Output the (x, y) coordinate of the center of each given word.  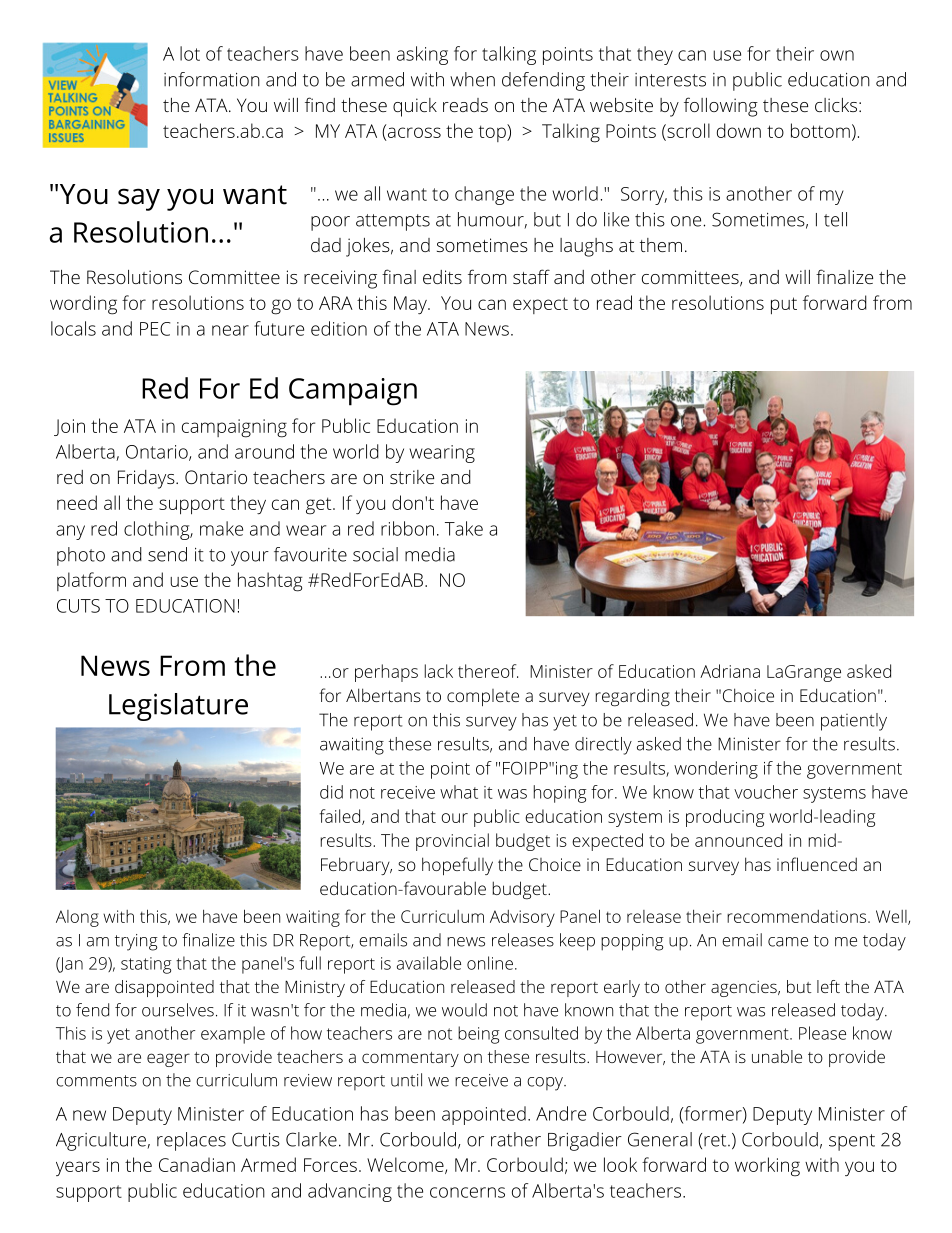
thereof (488, 671)
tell (835, 219)
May (411, 305)
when (472, 79)
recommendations (798, 916)
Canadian (197, 1164)
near (230, 330)
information (212, 79)
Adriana (730, 671)
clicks (836, 105)
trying (136, 942)
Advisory (522, 918)
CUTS (78, 606)
